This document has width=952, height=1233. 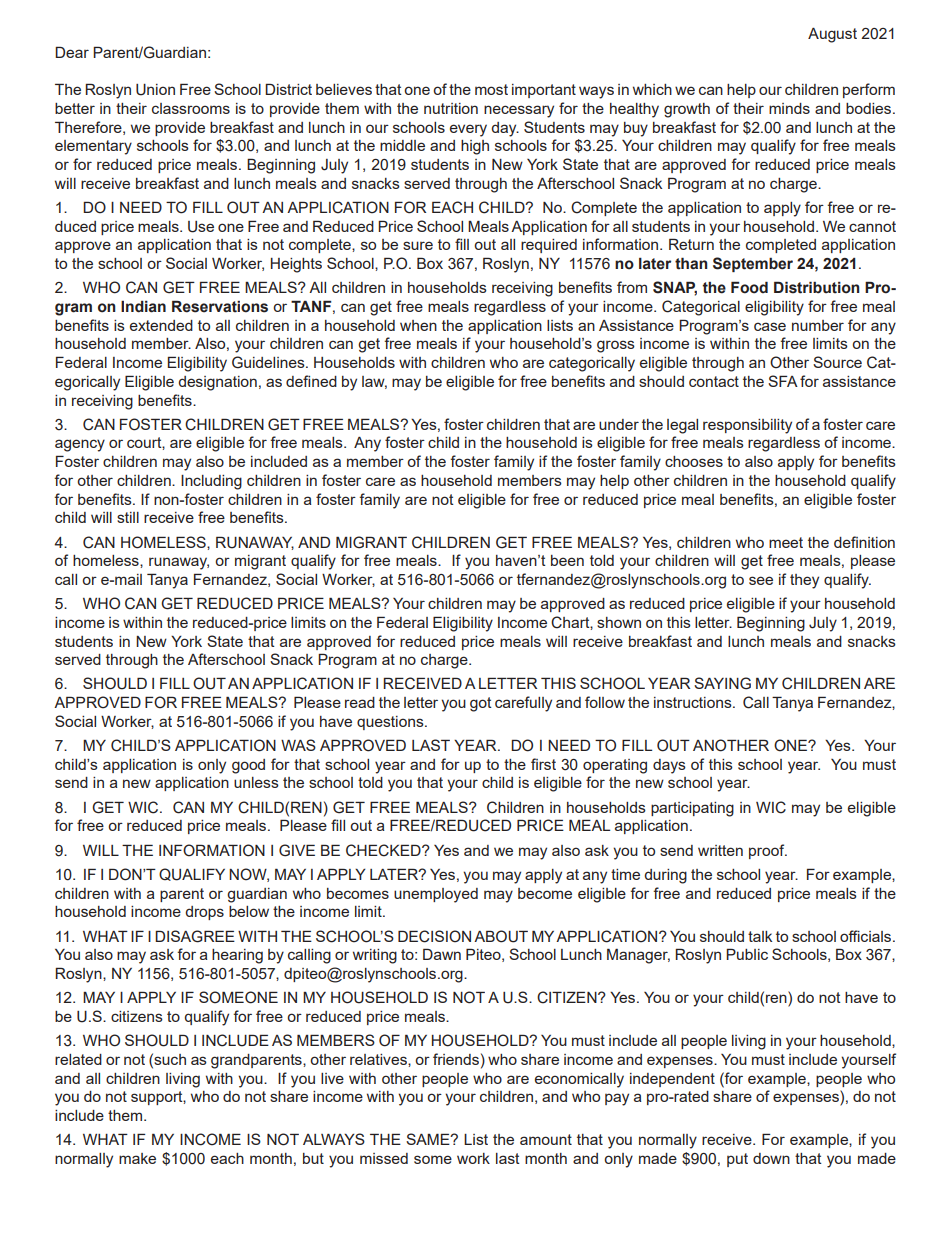 I want to click on make, so click(x=137, y=1158).
